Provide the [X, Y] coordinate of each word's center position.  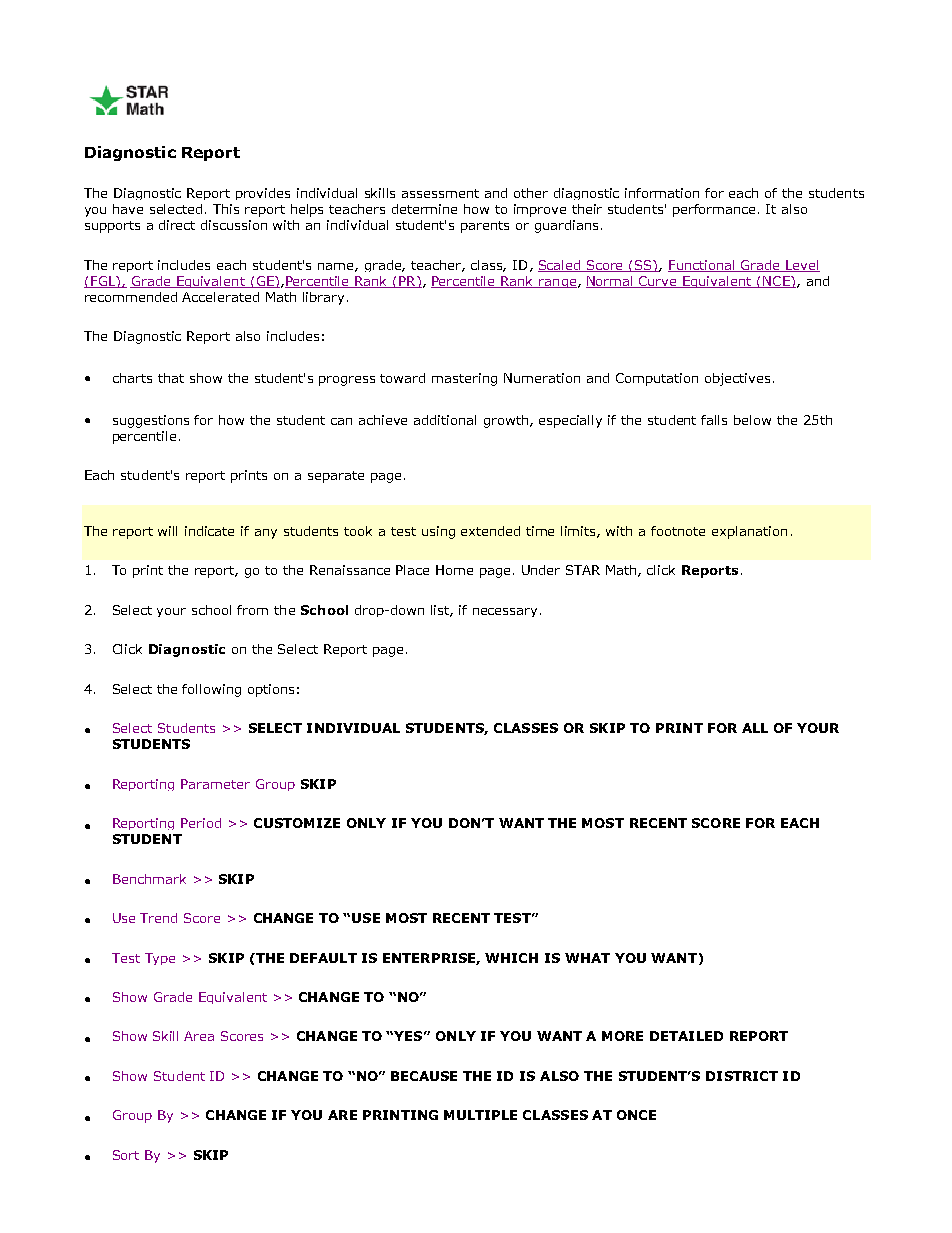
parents [485, 227]
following [211, 690]
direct [177, 225]
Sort [126, 1155]
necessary [507, 612]
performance [716, 210]
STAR [583, 570]
